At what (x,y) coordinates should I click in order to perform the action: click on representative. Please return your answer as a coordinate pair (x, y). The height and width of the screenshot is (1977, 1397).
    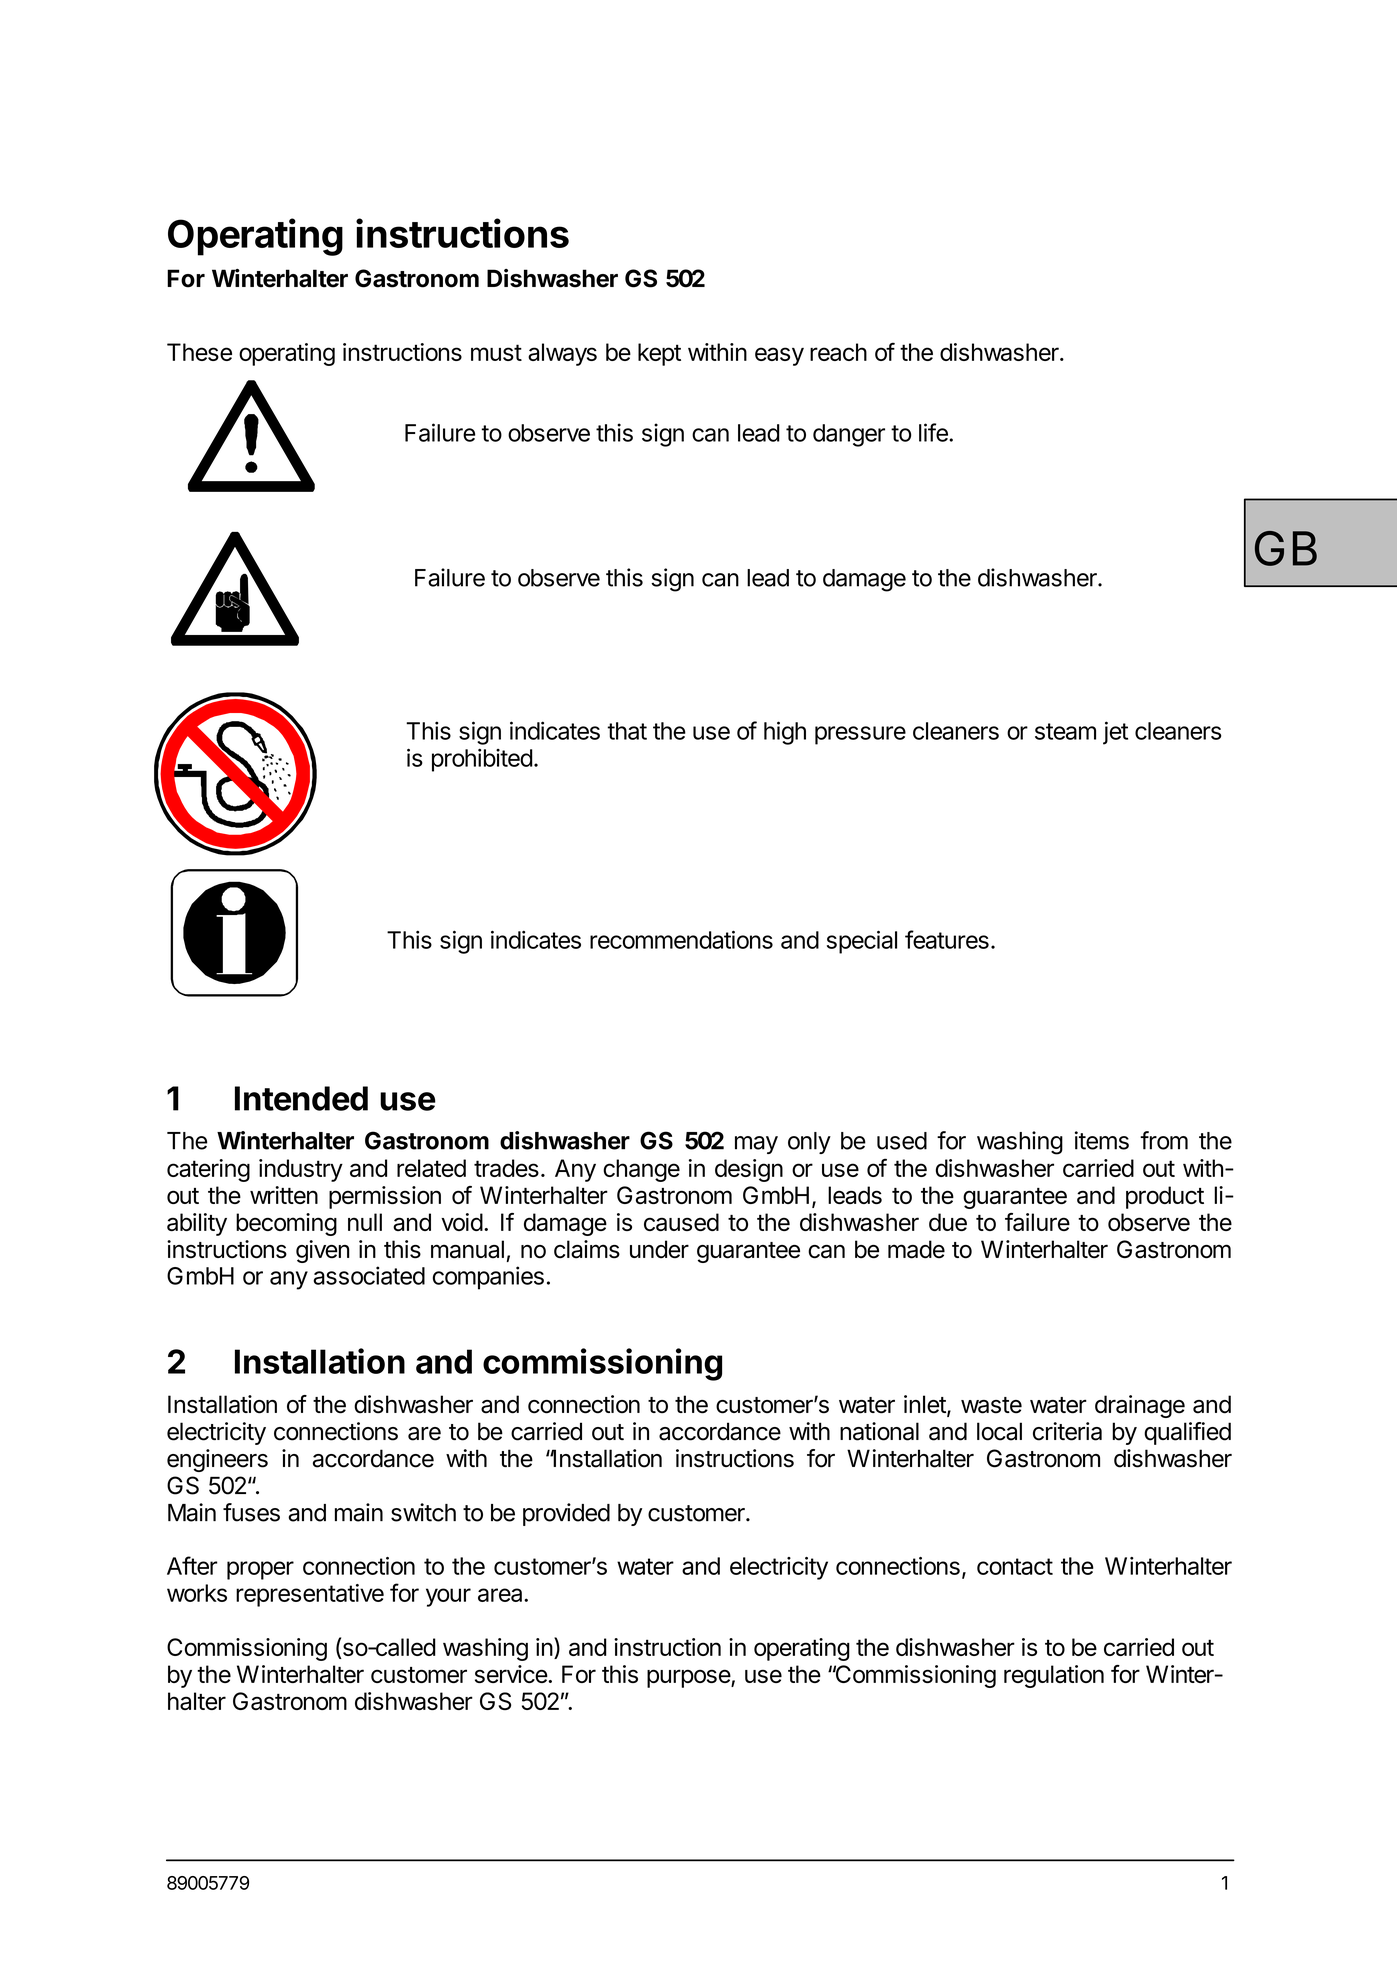
    Looking at the image, I should click on (310, 1595).
